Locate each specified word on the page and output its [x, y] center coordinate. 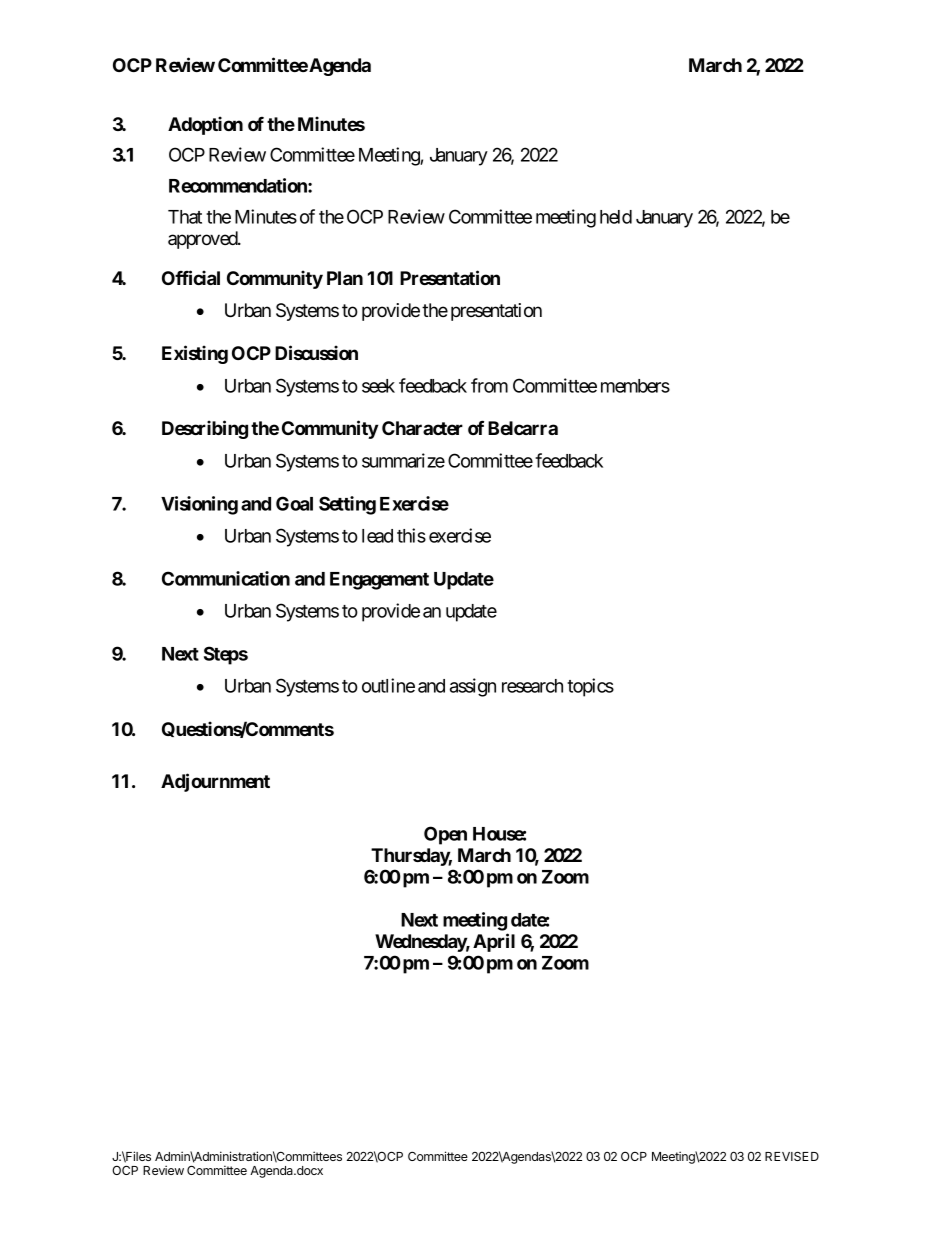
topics [590, 687]
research [532, 686]
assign [473, 687]
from [489, 385]
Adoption [205, 125]
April [494, 942]
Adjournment [215, 782]
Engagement [379, 581]
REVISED [792, 1156]
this [411, 535]
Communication [226, 578]
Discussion [316, 352]
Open [445, 835]
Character [422, 428]
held [616, 217]
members [635, 386]
